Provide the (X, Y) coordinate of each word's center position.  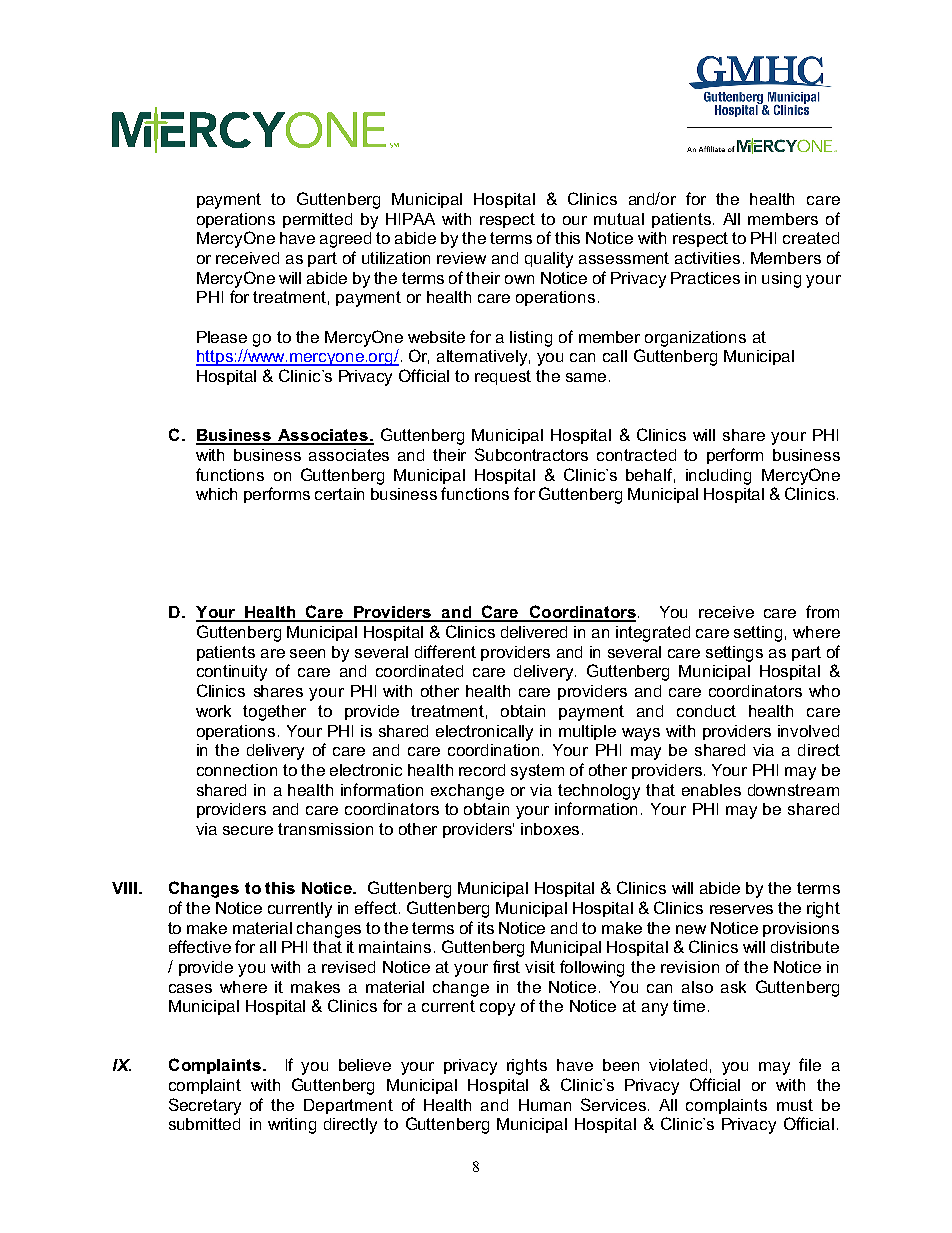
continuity (232, 673)
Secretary (205, 1106)
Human (545, 1105)
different (445, 651)
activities (707, 258)
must (795, 1105)
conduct (706, 711)
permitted (317, 220)
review (461, 258)
